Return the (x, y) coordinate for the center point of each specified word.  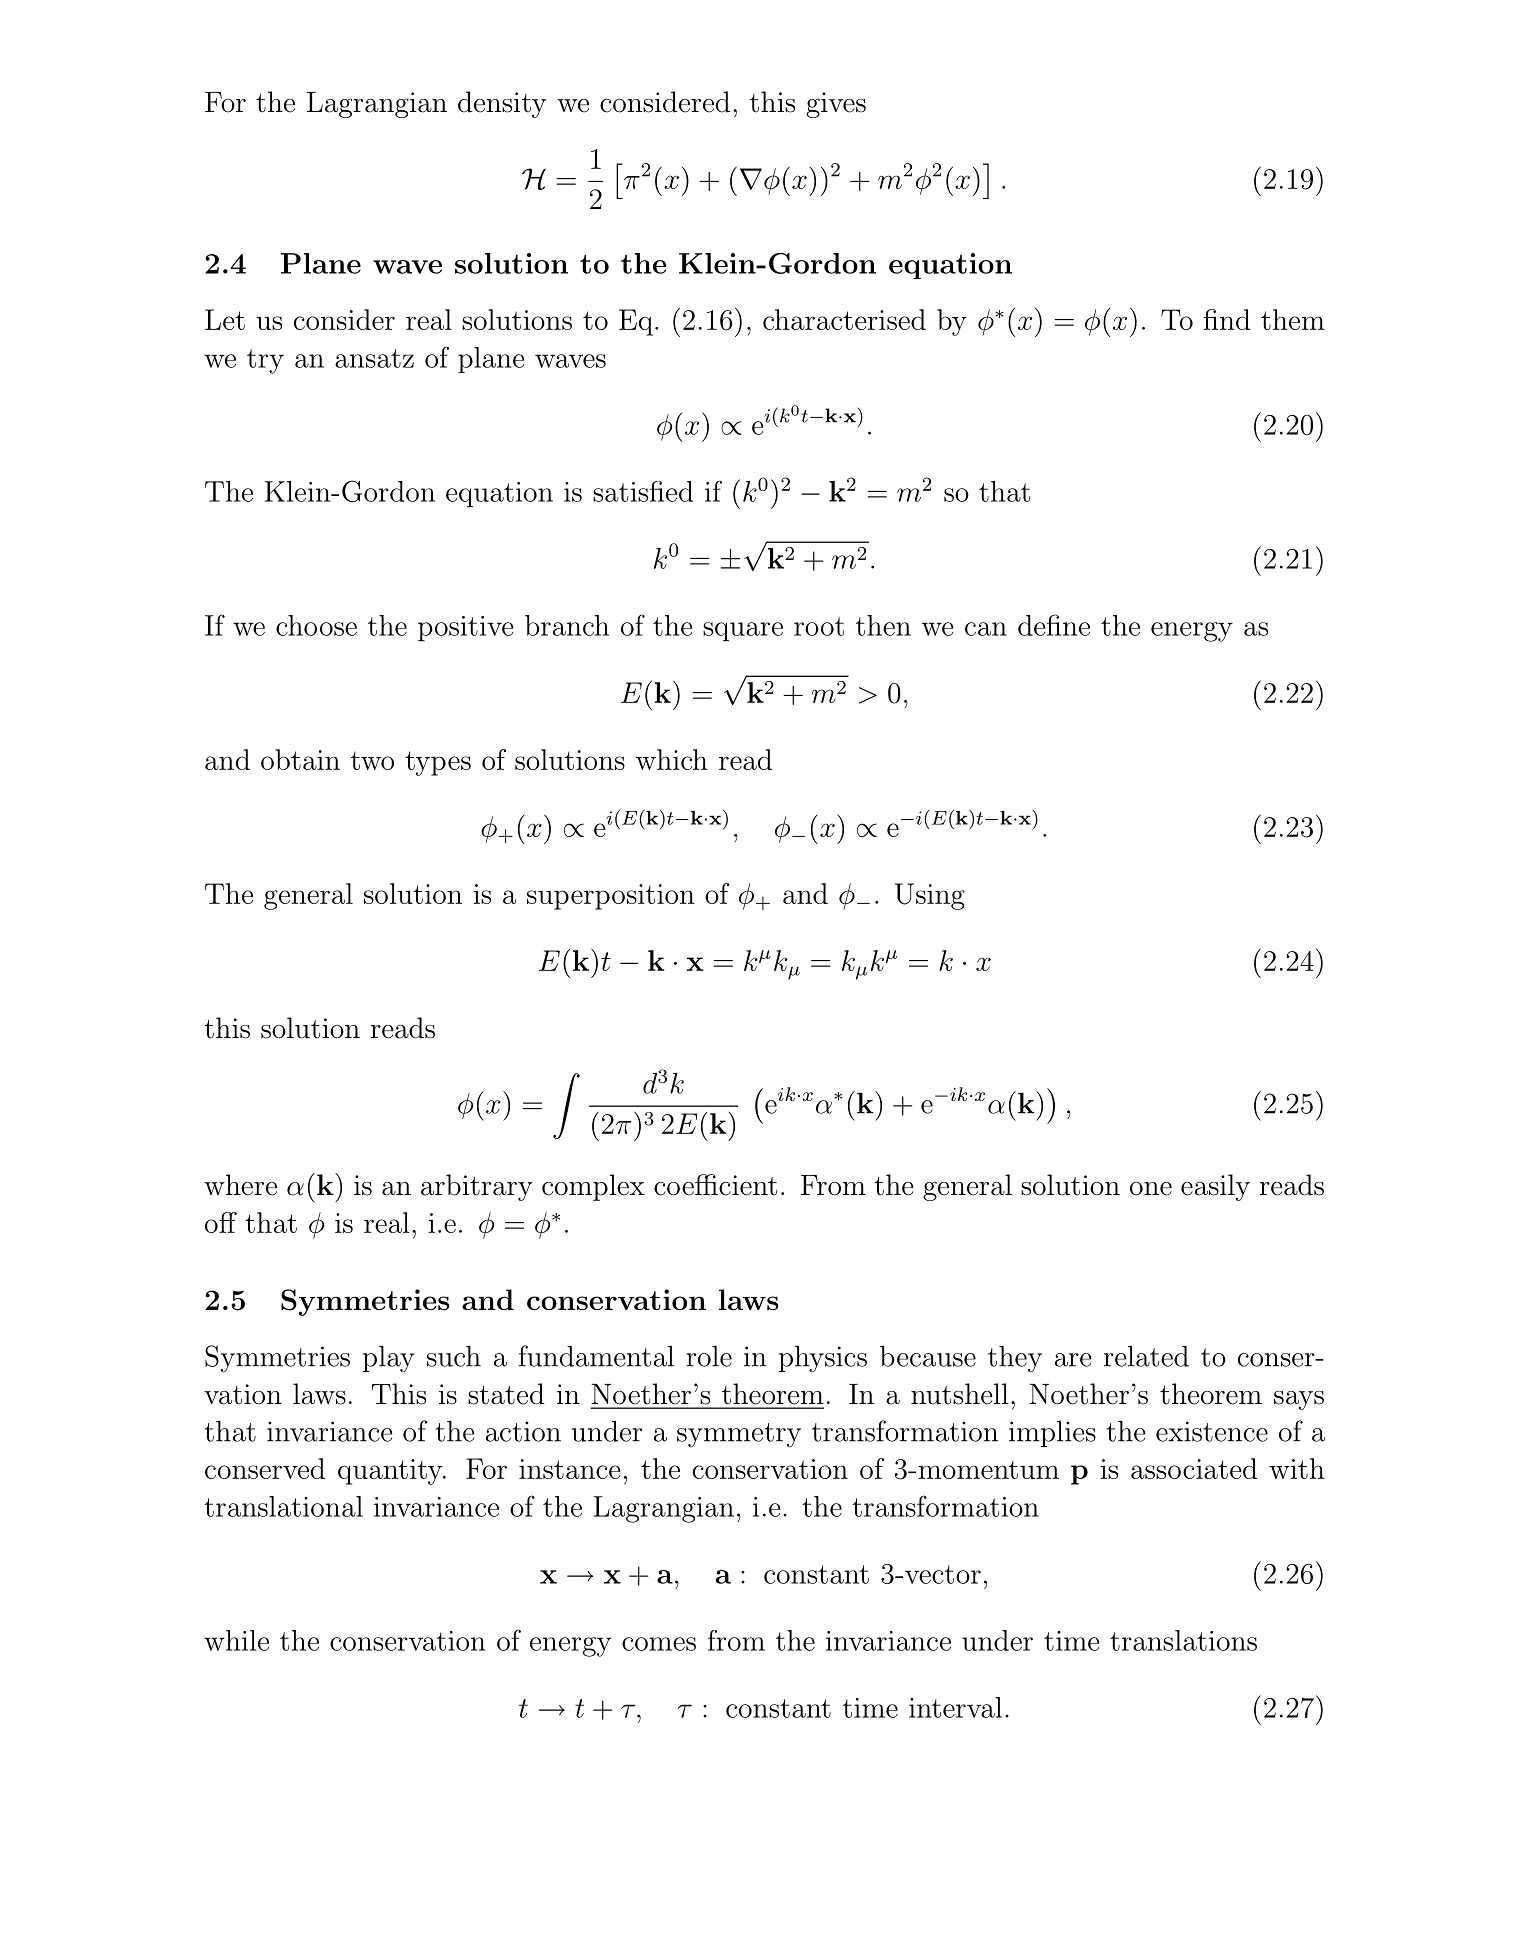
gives (836, 105)
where (240, 1185)
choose (316, 625)
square (743, 632)
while (236, 1640)
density (502, 104)
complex (593, 1187)
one (1151, 1189)
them (1293, 319)
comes (659, 1644)
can (986, 629)
